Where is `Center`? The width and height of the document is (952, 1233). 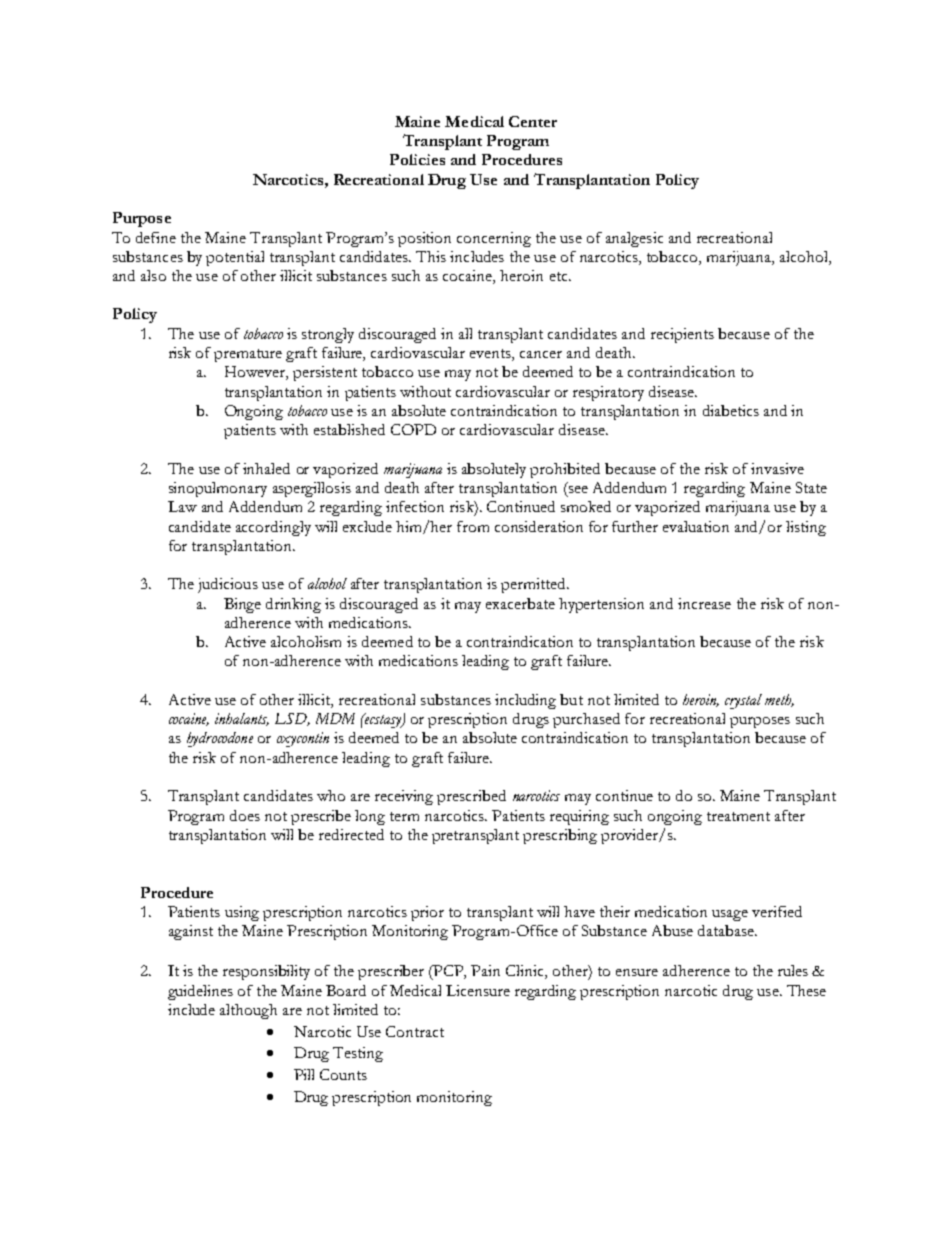 Center is located at coordinates (533, 121).
